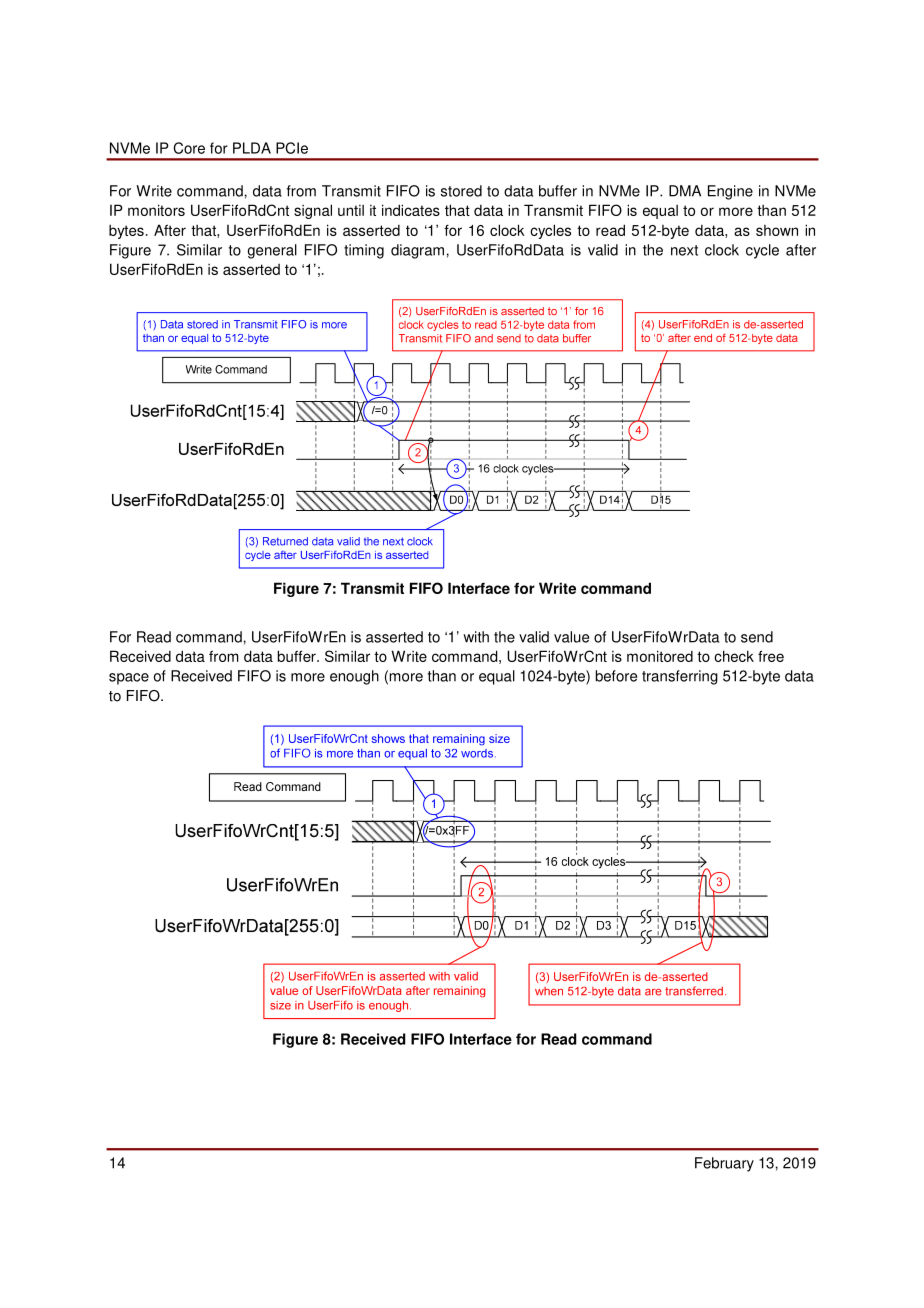 The height and width of the screenshot is (1308, 924). Describe the element at coordinates (757, 637) in the screenshot. I see `send` at that location.
